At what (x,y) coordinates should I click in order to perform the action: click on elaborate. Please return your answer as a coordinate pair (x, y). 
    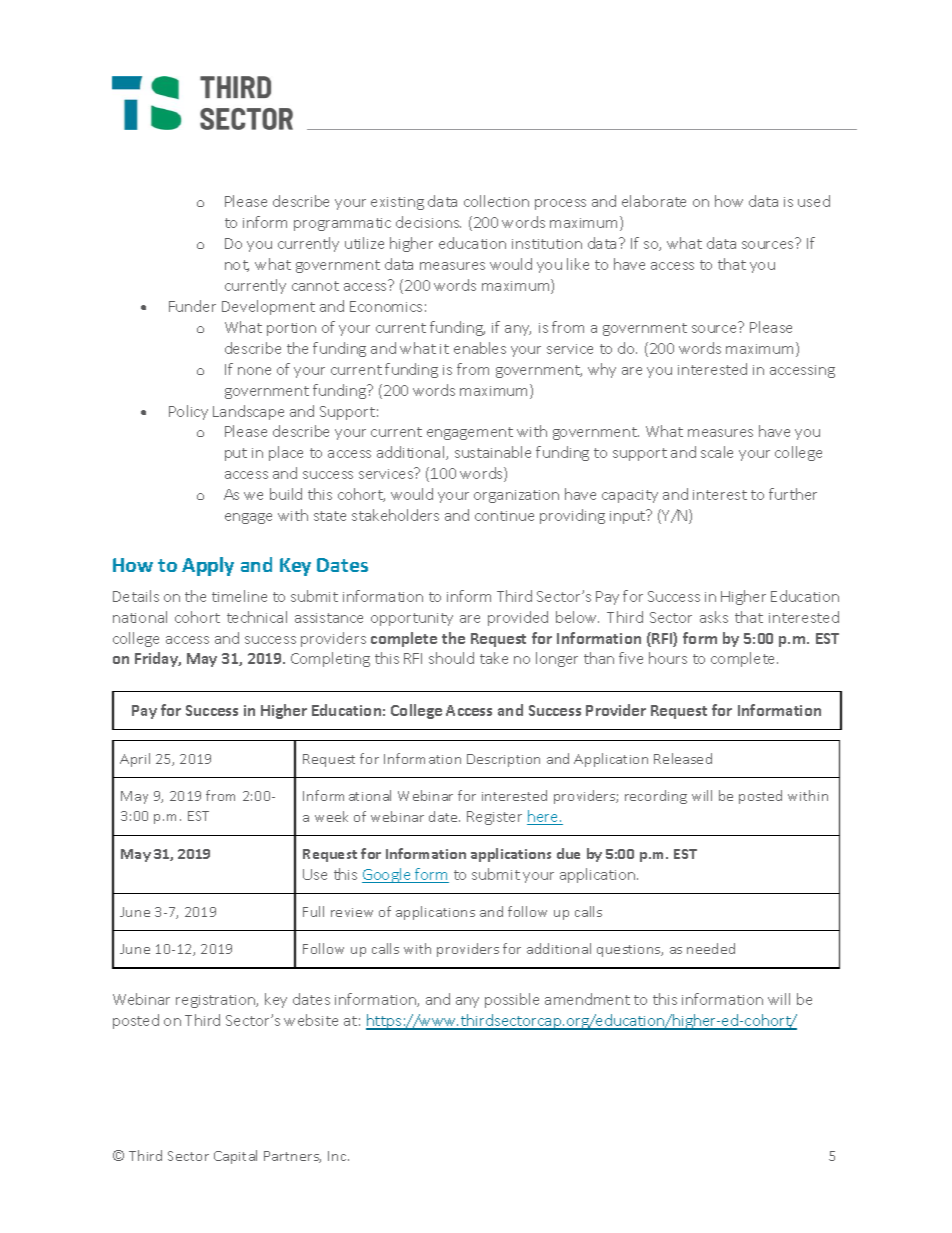
    Looking at the image, I should click on (654, 201).
